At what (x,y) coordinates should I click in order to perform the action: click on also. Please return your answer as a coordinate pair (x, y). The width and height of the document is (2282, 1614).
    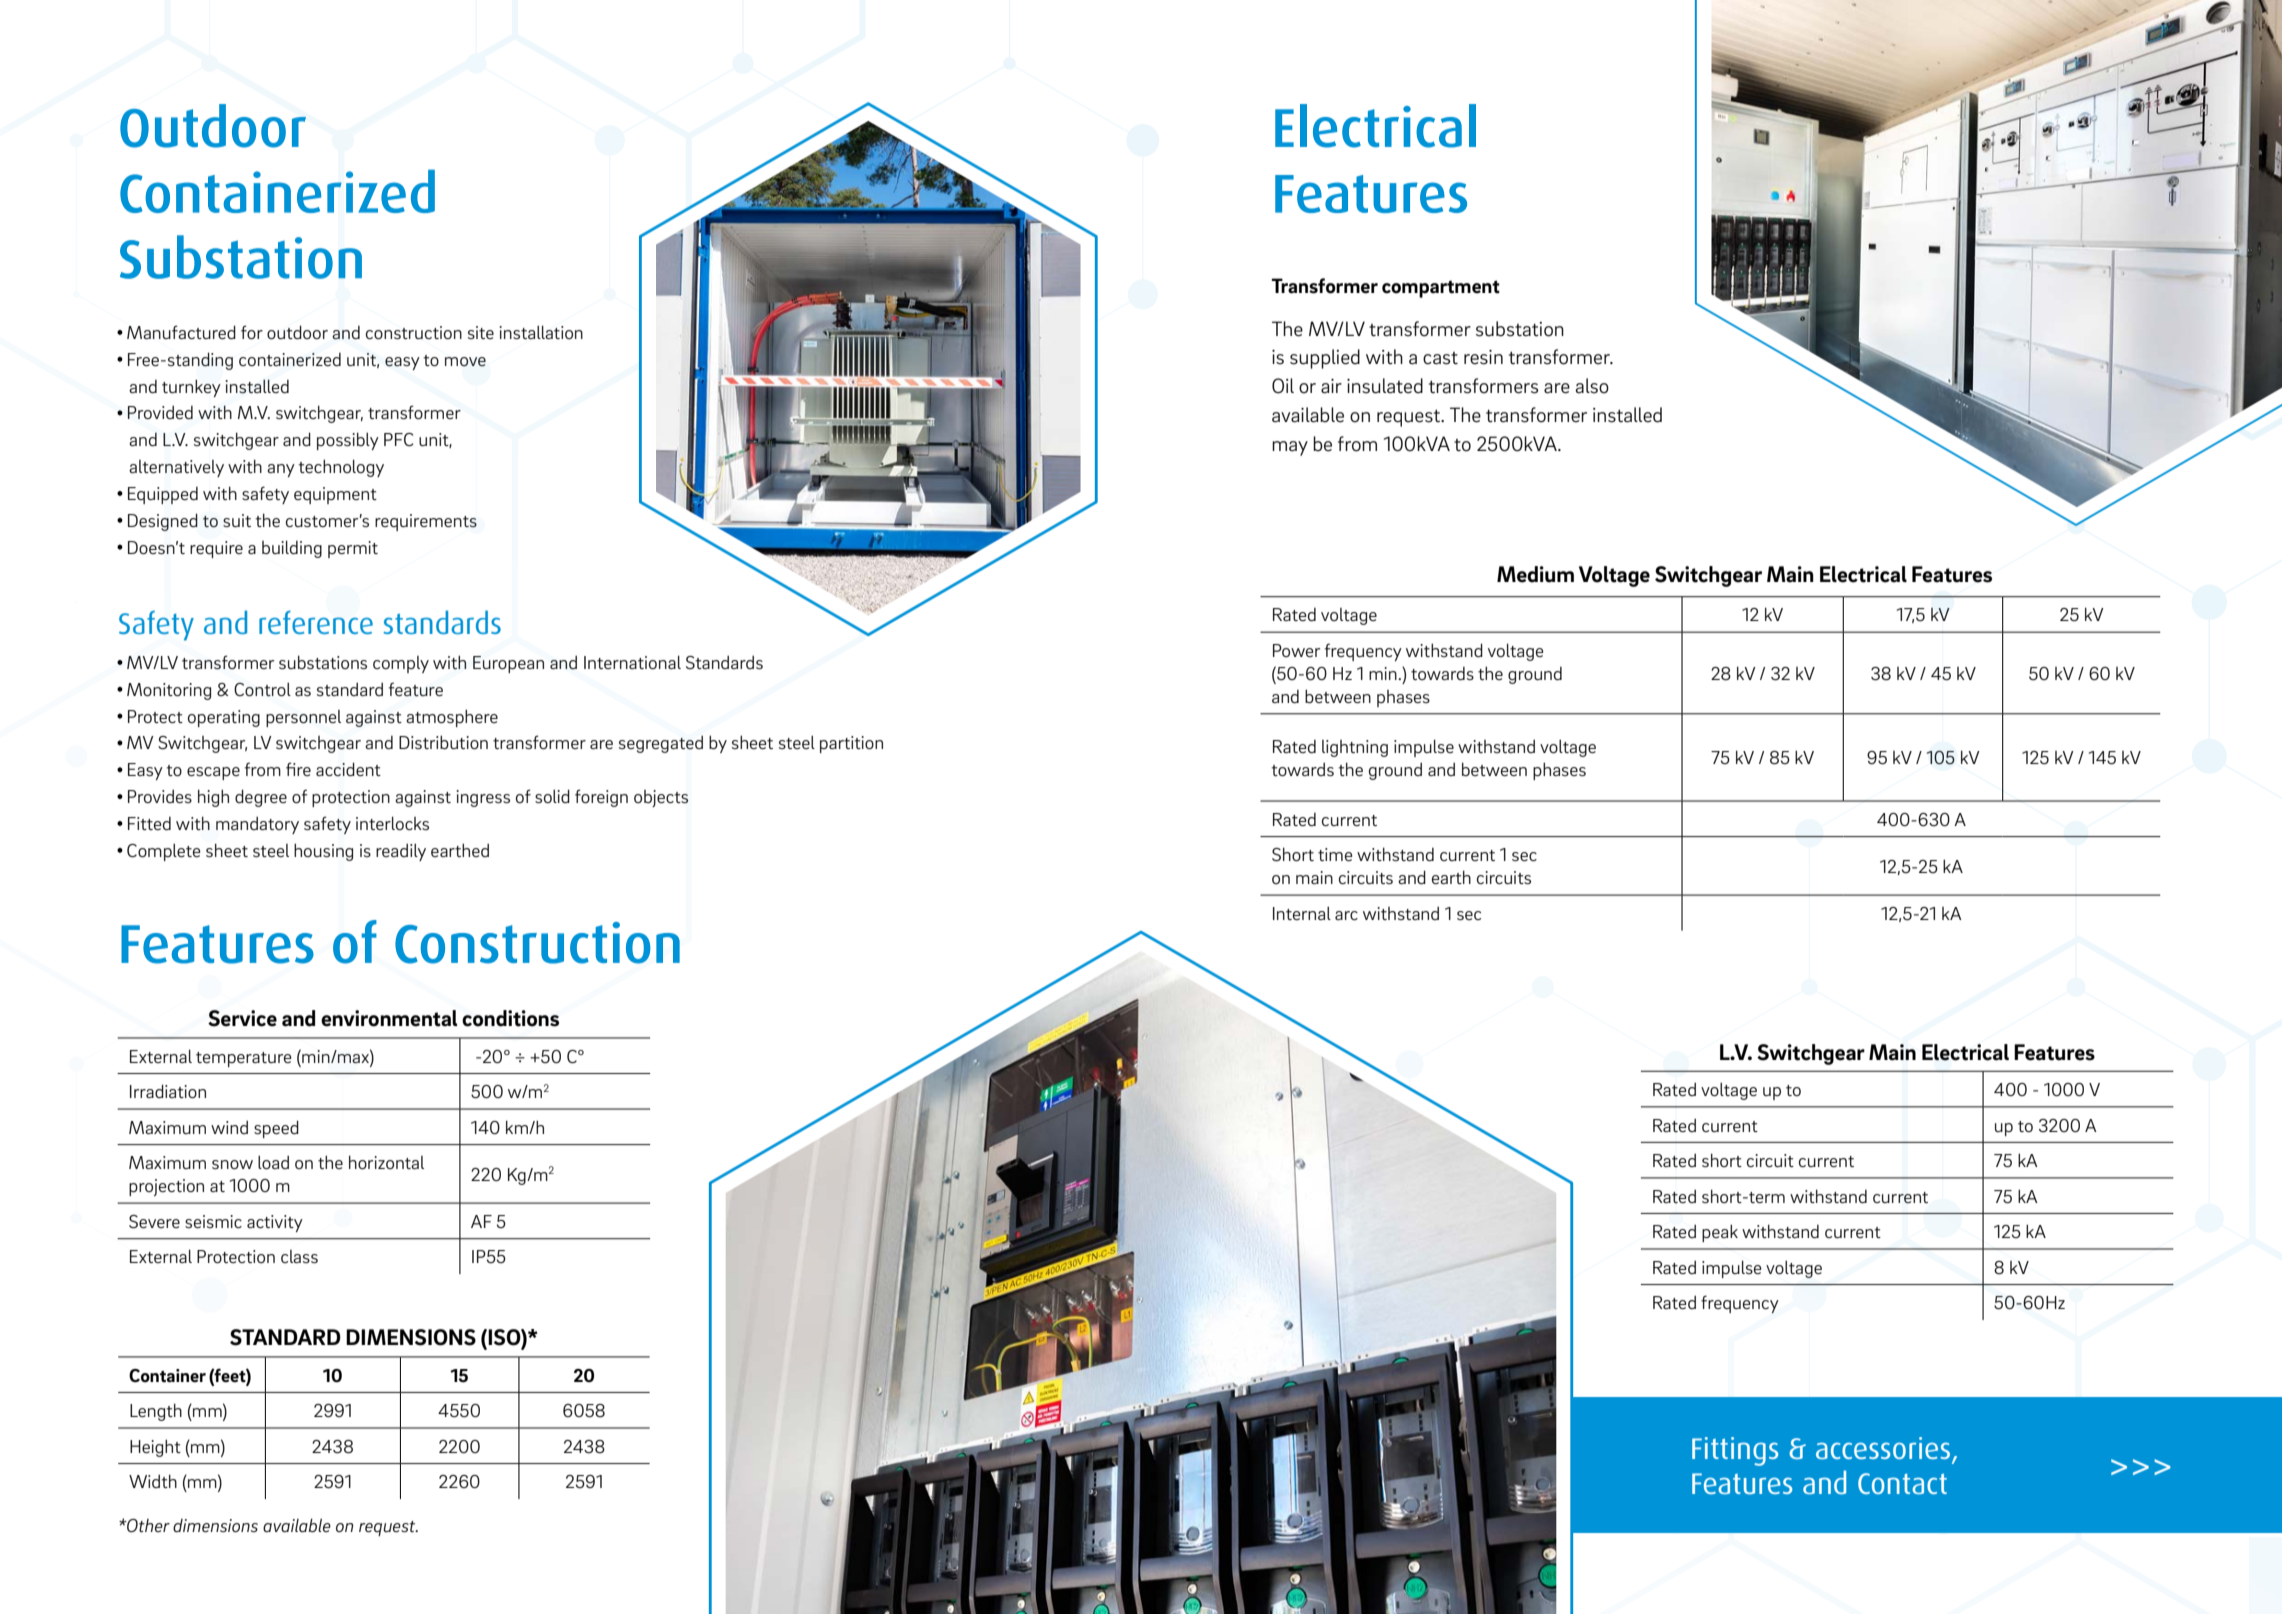
    Looking at the image, I should click on (1592, 386).
